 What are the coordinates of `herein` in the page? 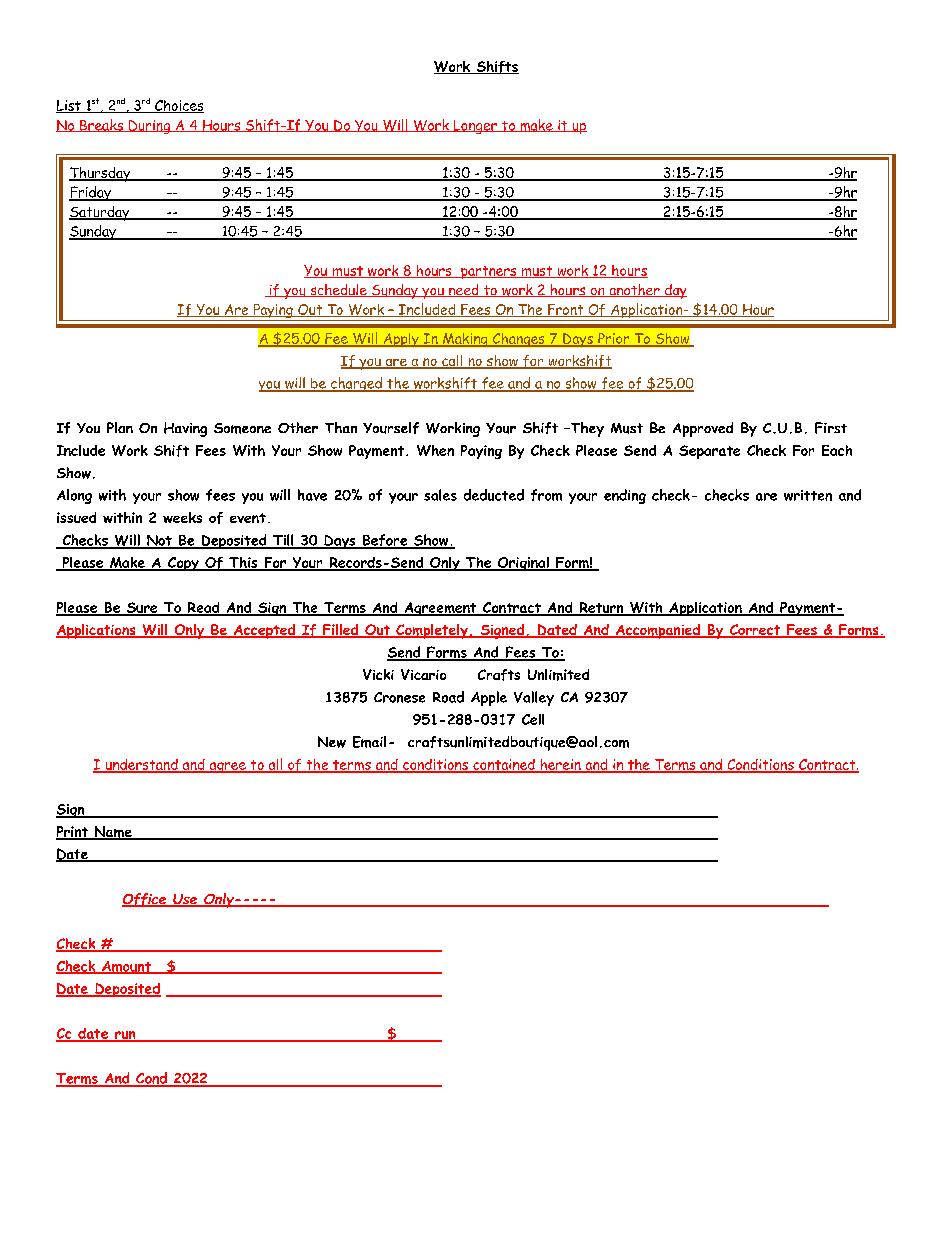 It's located at (560, 765).
